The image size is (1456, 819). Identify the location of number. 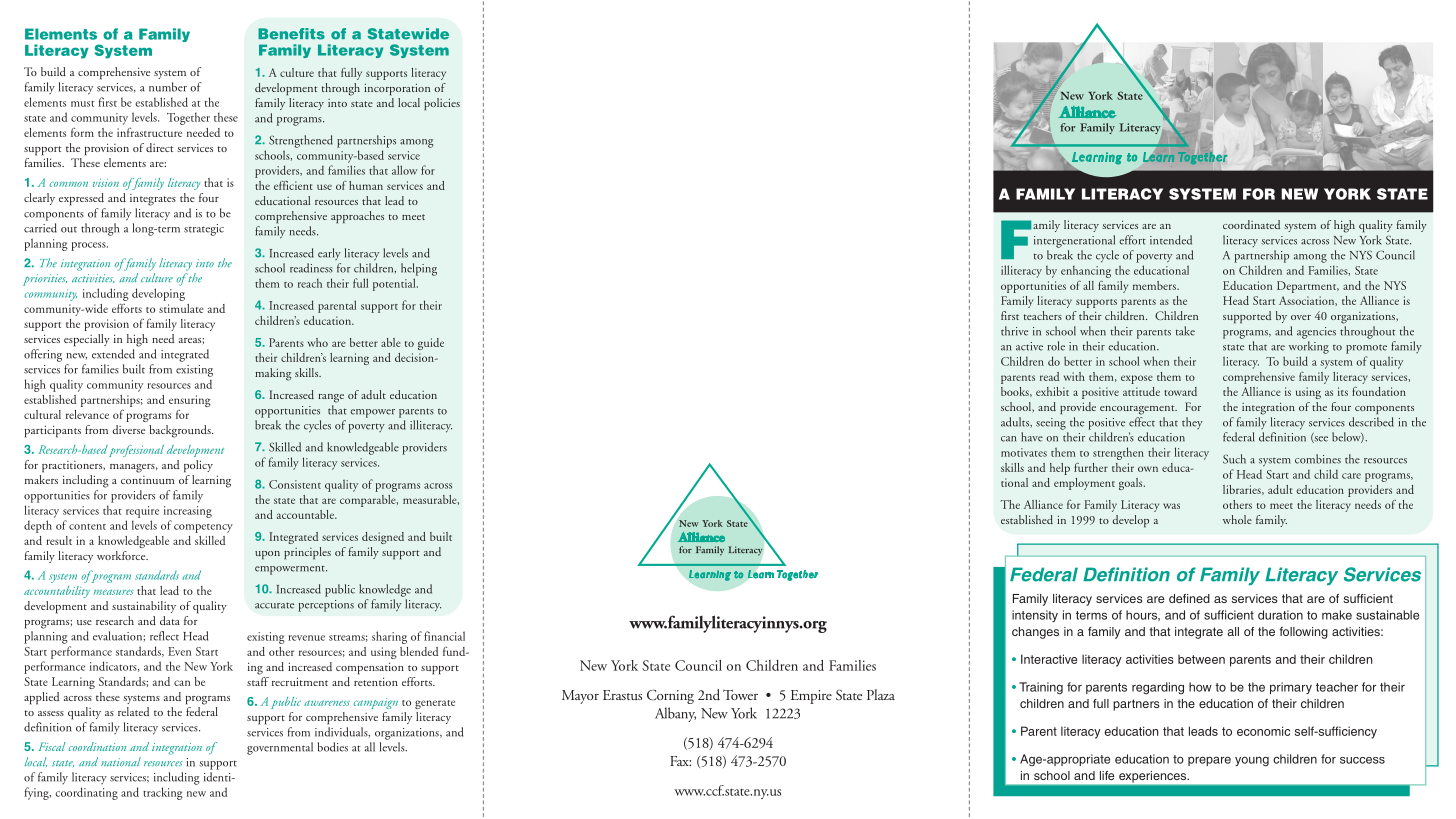
(168, 87).
